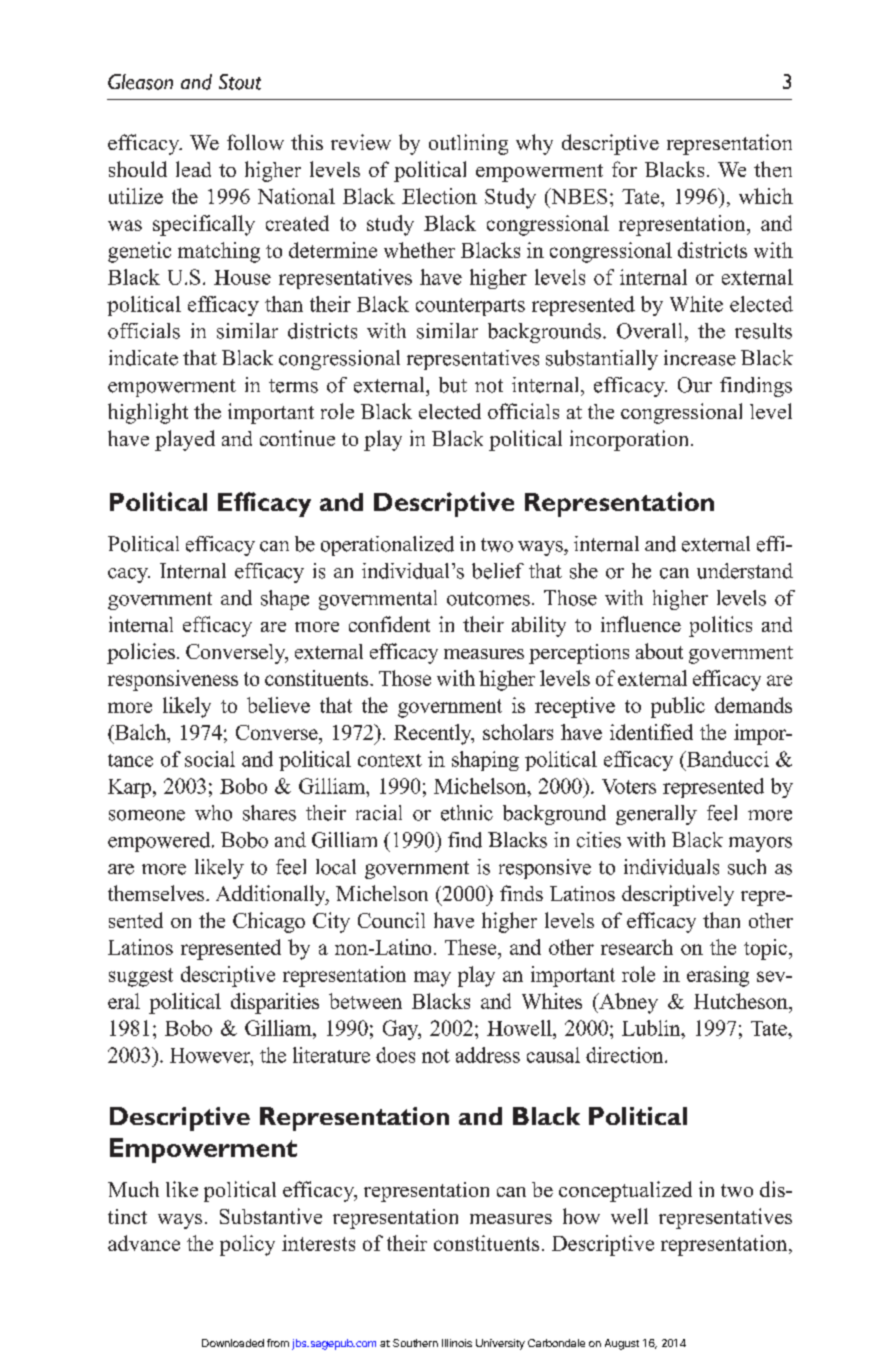  What do you see at coordinates (622, 1344) in the document?
I see `August` at bounding box center [622, 1344].
